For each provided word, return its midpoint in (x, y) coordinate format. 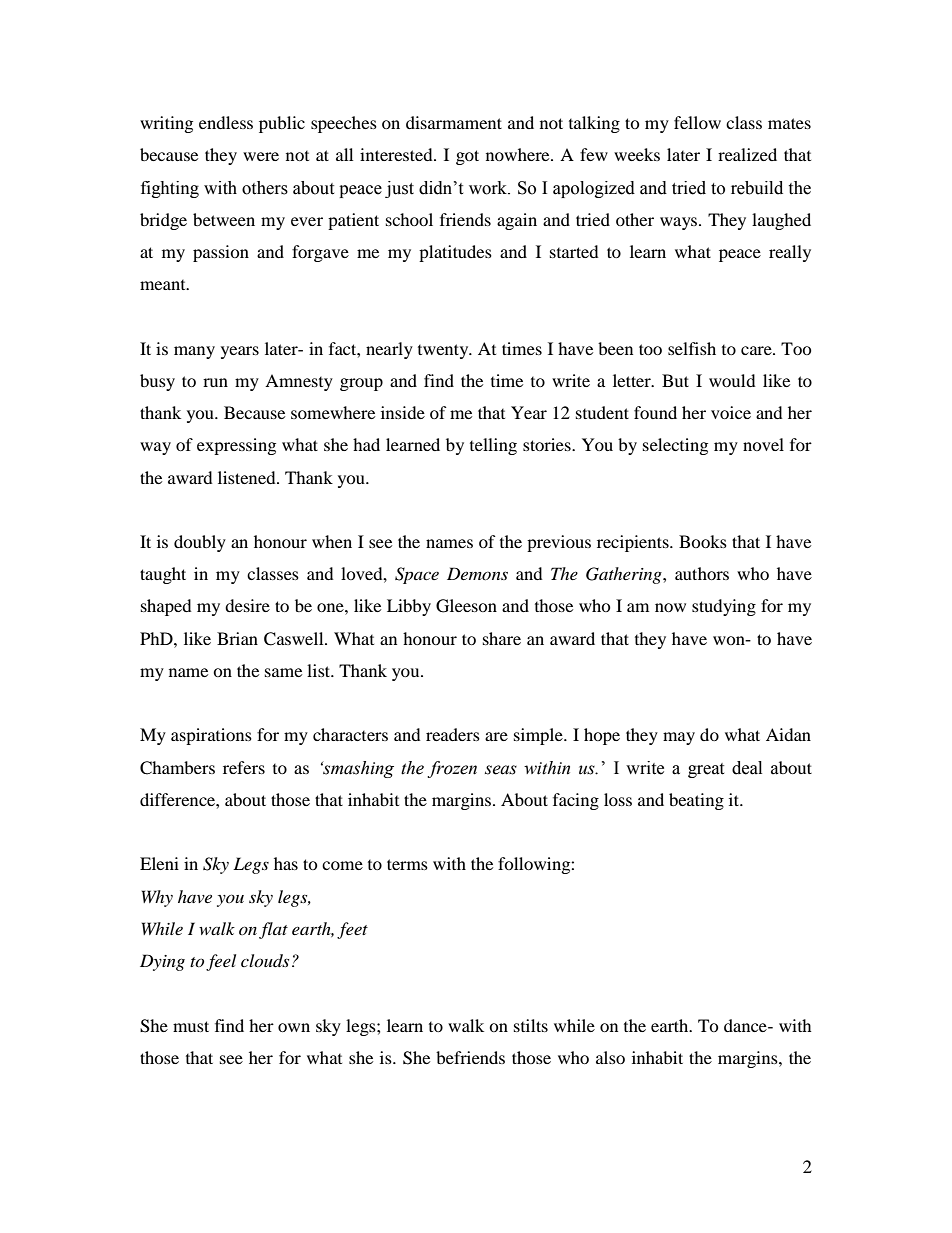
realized (747, 154)
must (191, 1026)
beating (696, 801)
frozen (452, 769)
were (261, 156)
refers (244, 767)
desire (247, 605)
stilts (531, 1025)
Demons (477, 573)
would (732, 380)
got (467, 157)
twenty (444, 351)
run (215, 382)
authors (702, 573)
